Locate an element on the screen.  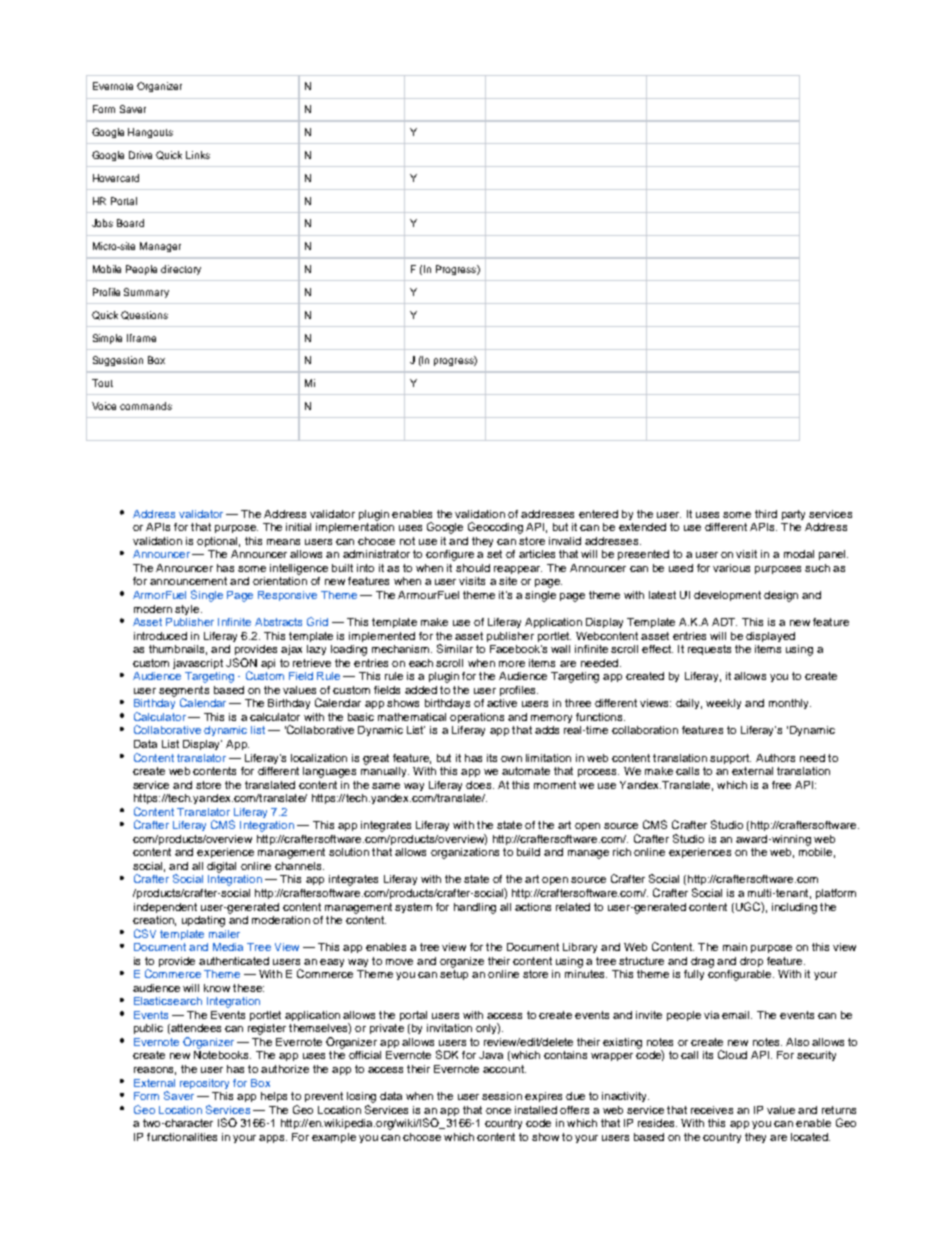
Geocoding is located at coordinates (495, 528).
